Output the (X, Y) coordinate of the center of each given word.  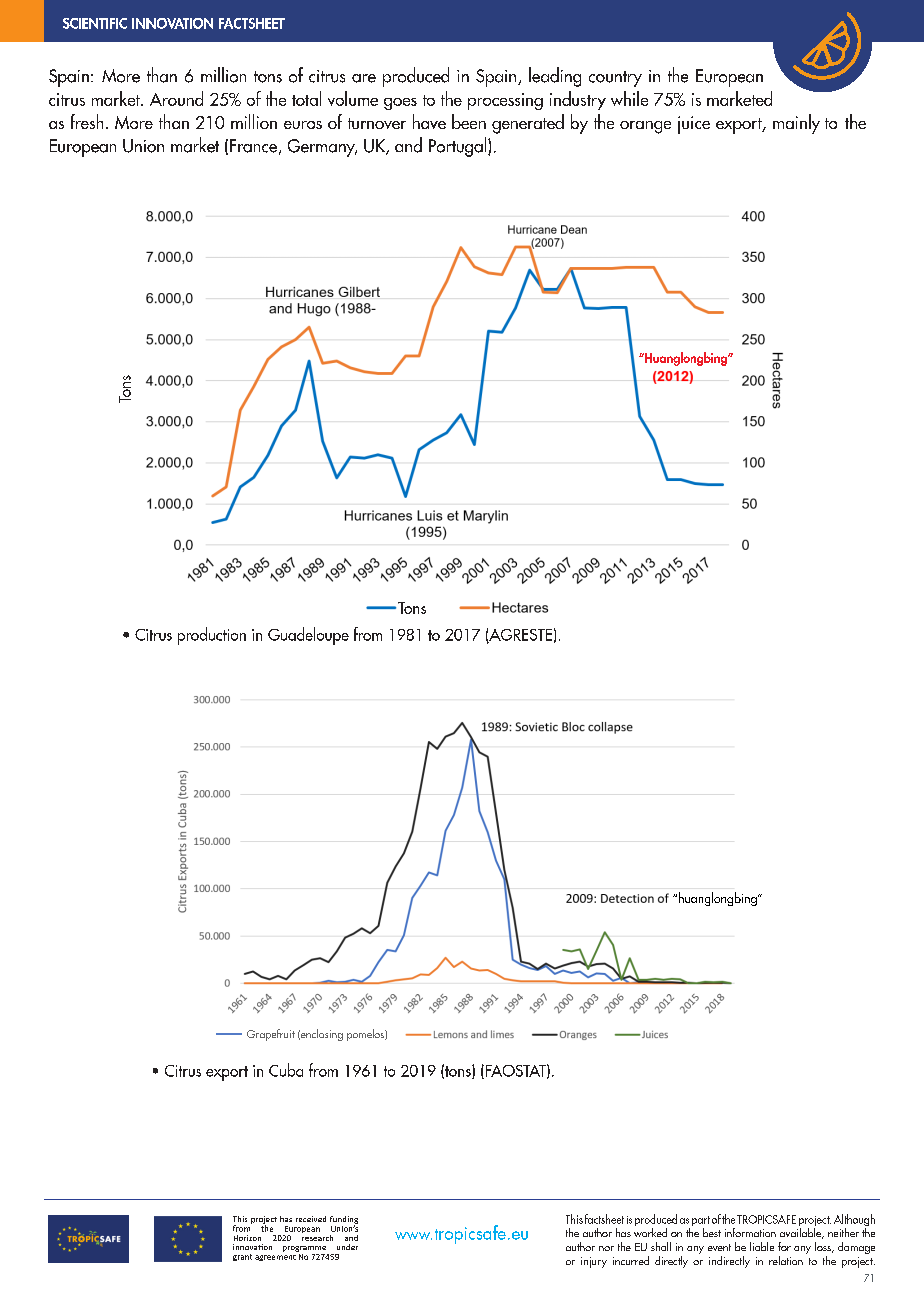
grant (242, 1257)
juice (694, 125)
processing (505, 101)
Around (176, 98)
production (212, 636)
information (750, 1232)
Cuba (286, 1070)
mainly (796, 124)
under (347, 1247)
